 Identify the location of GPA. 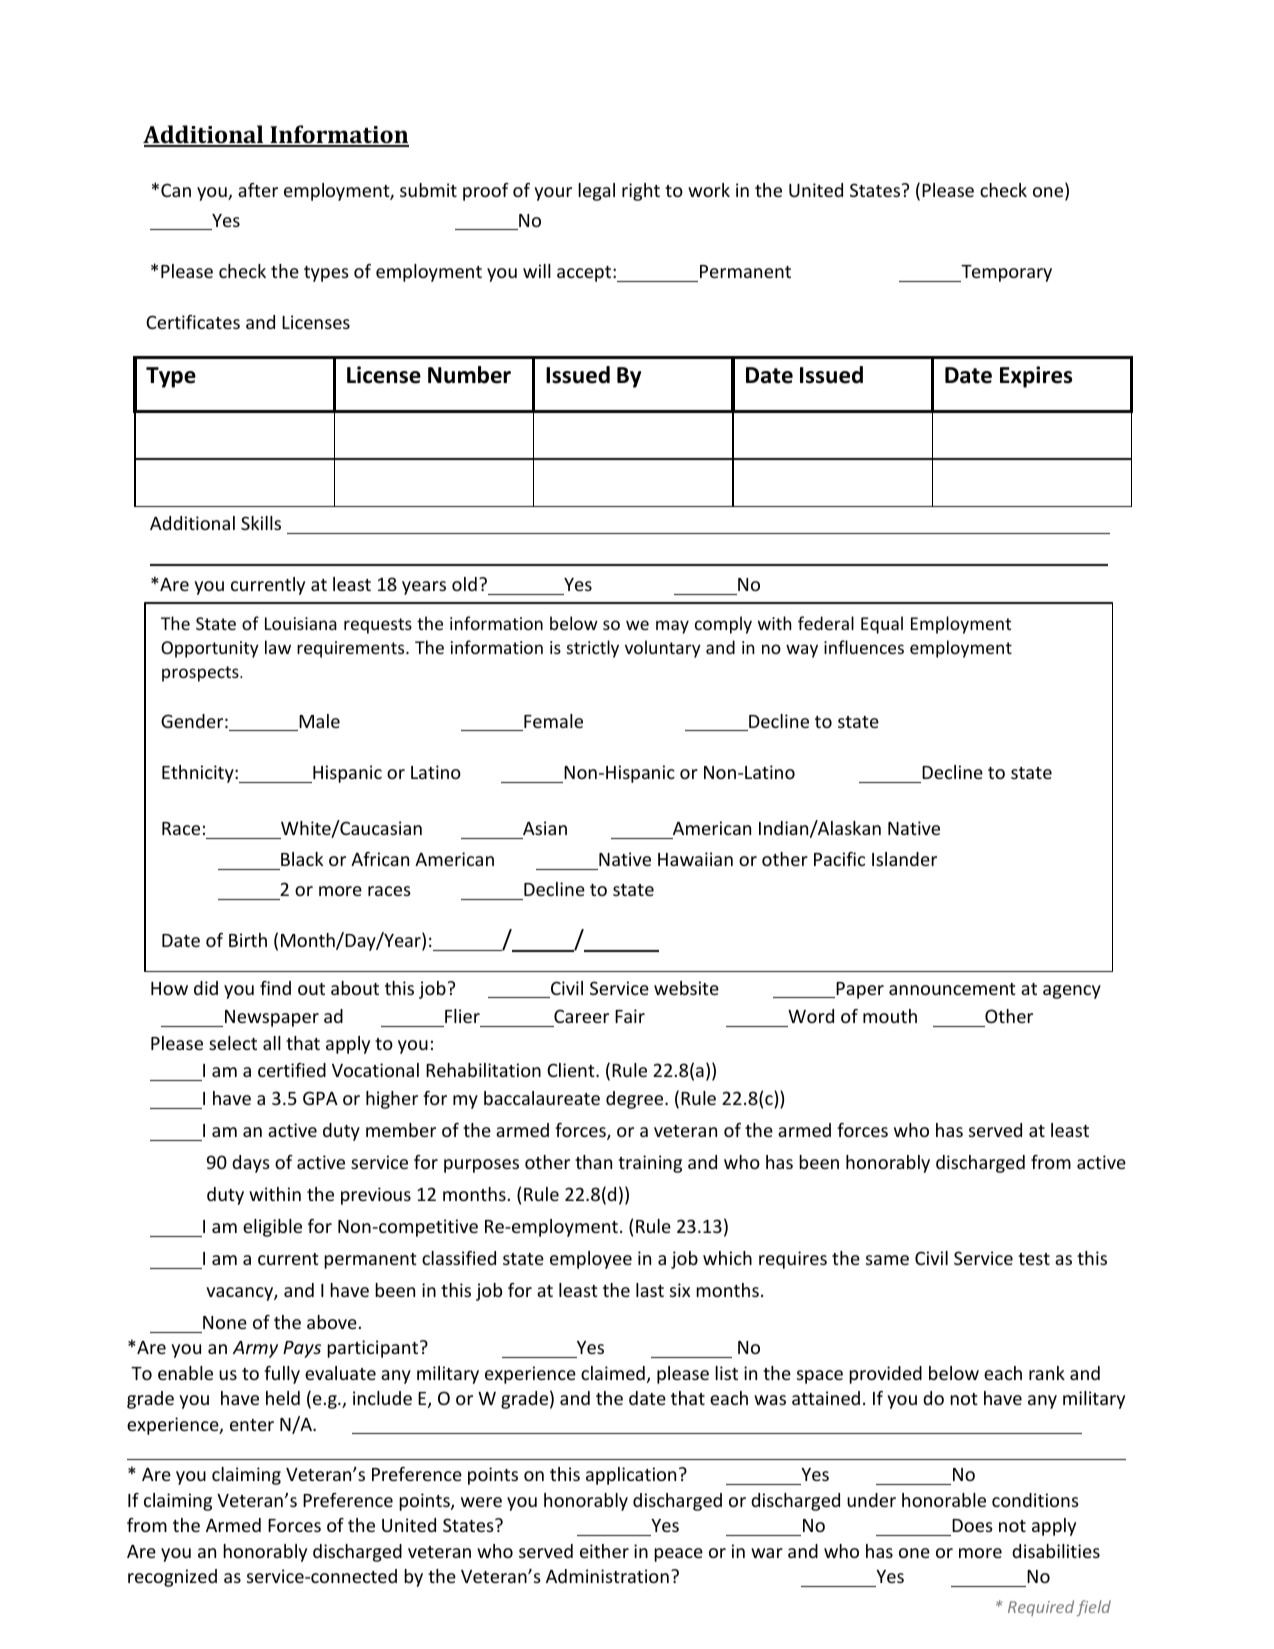
(320, 1098).
